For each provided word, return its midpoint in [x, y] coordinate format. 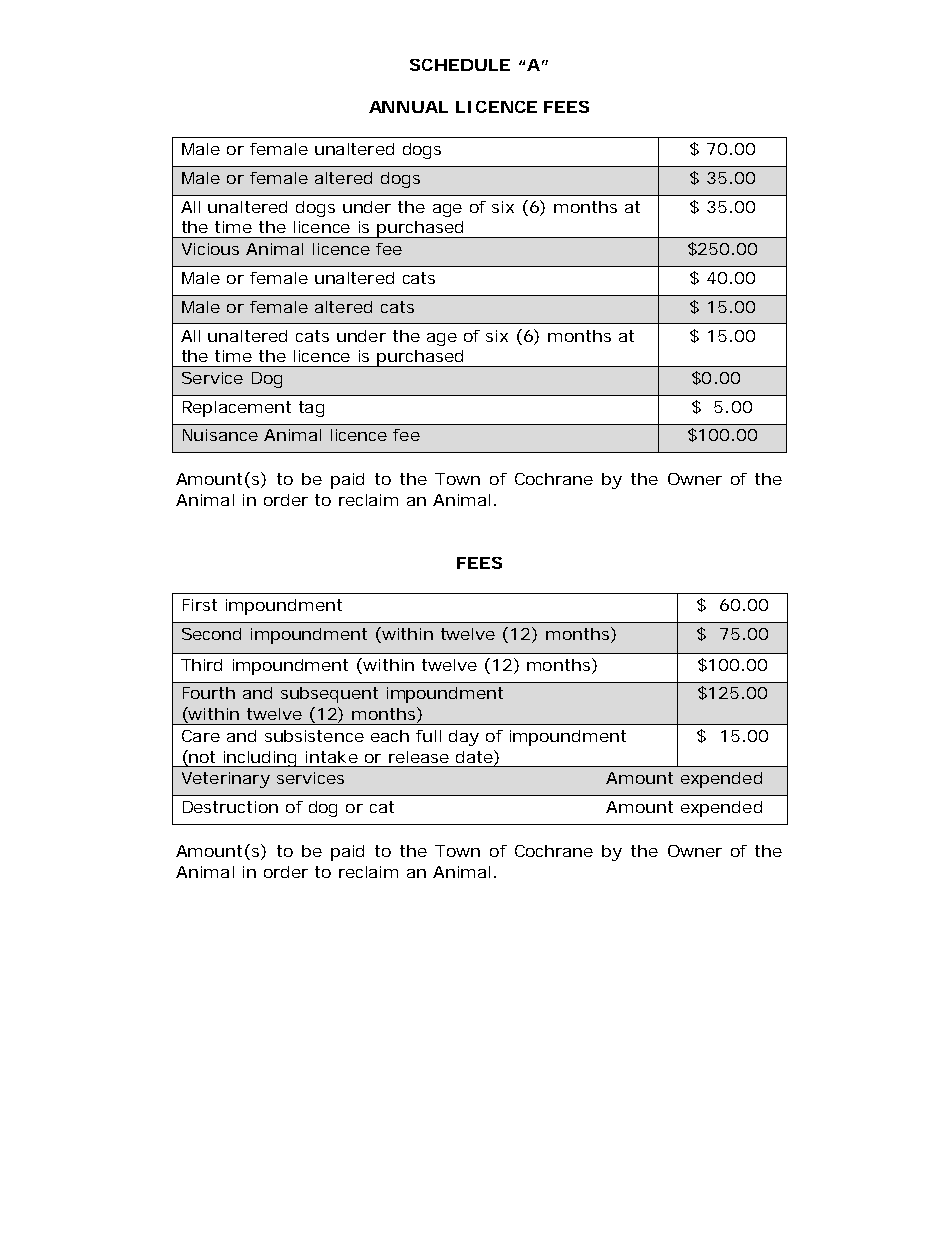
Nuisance [220, 435]
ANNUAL [408, 107]
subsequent [329, 695]
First [200, 605]
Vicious [210, 249]
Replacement [237, 409]
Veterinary [226, 780]
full [428, 736]
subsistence [314, 736]
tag [311, 409]
